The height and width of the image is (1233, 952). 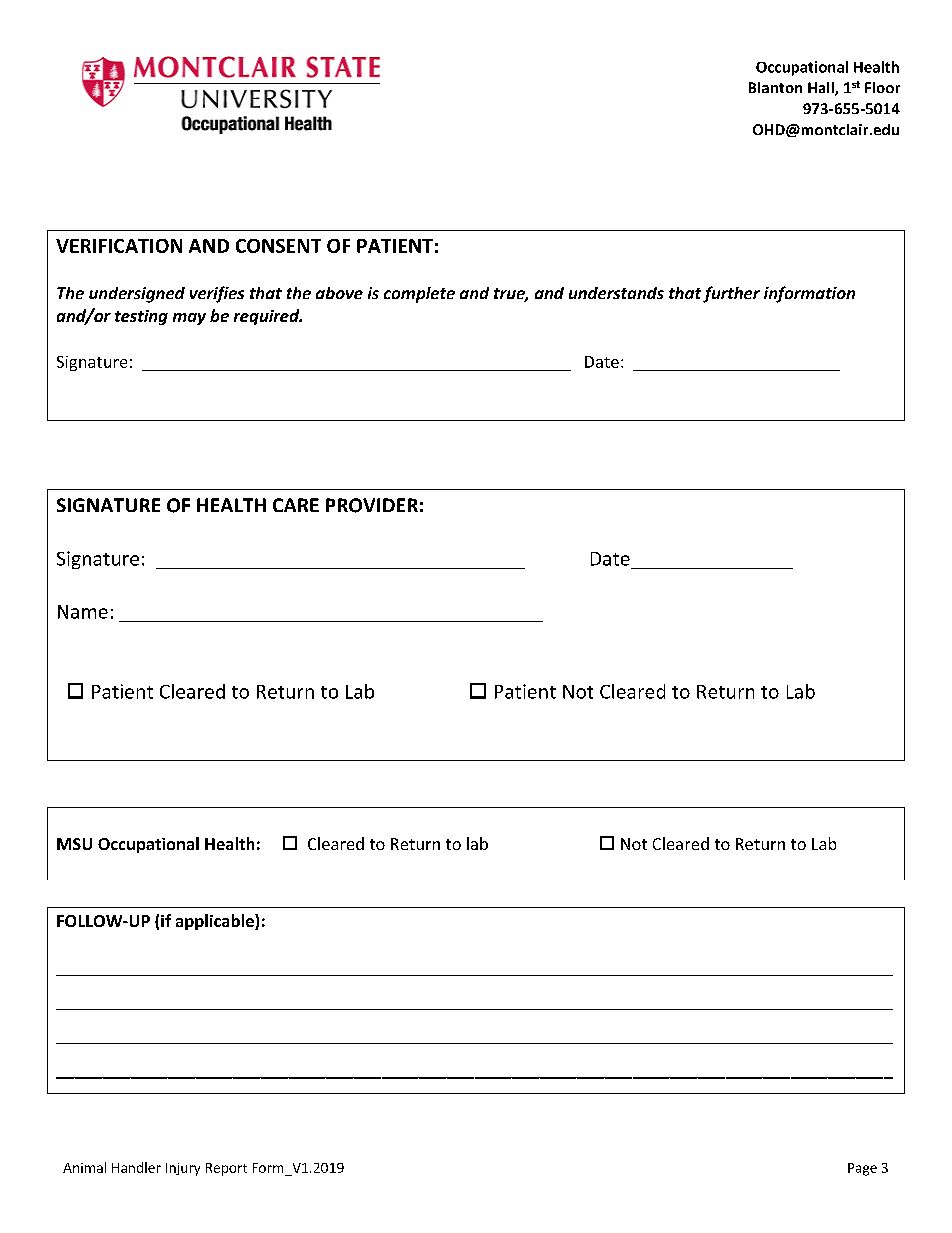 I want to click on applicable, so click(x=216, y=922).
